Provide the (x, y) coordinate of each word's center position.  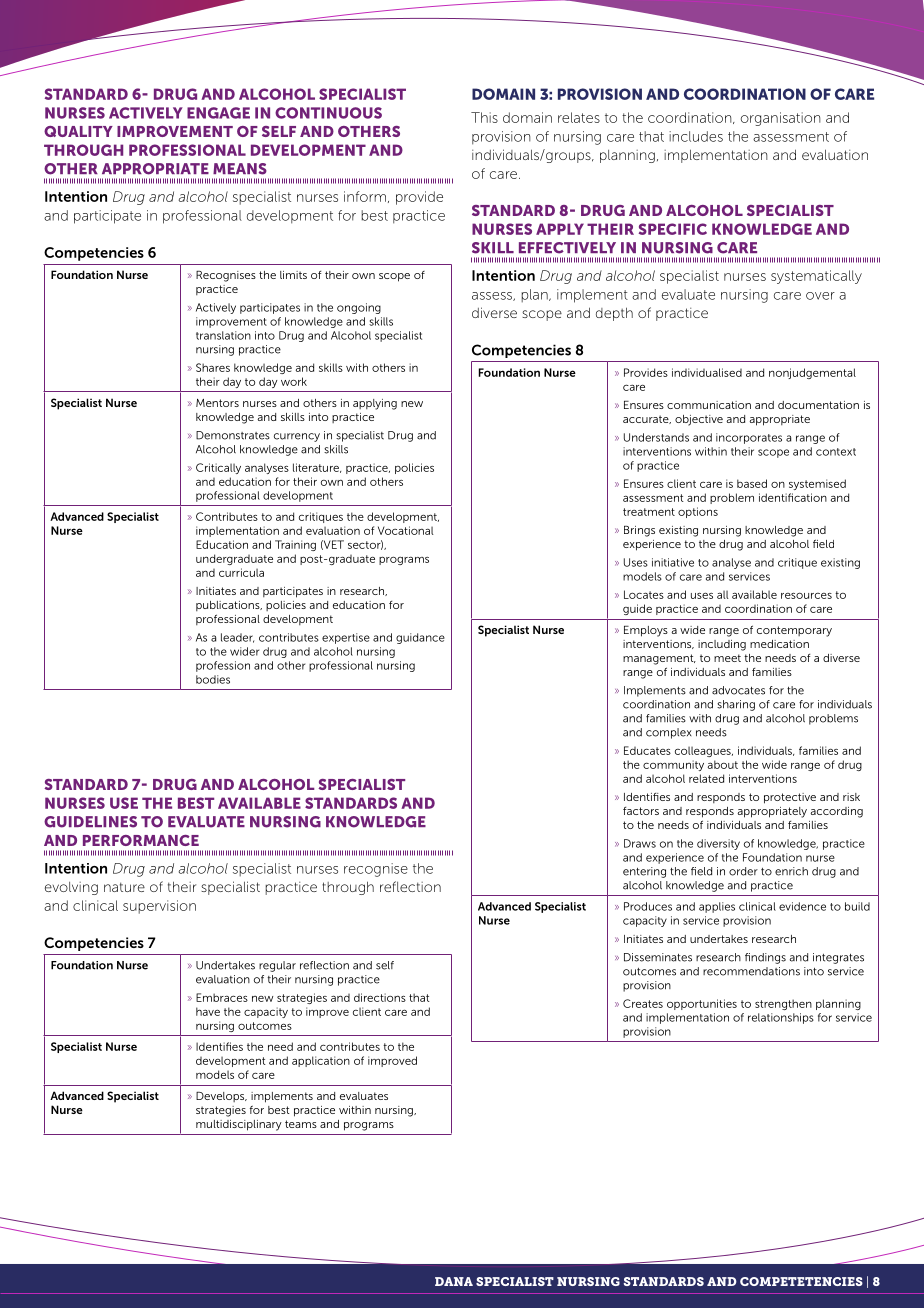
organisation (781, 119)
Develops (221, 1097)
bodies (213, 679)
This (484, 117)
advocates (738, 690)
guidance (420, 638)
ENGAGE (218, 113)
